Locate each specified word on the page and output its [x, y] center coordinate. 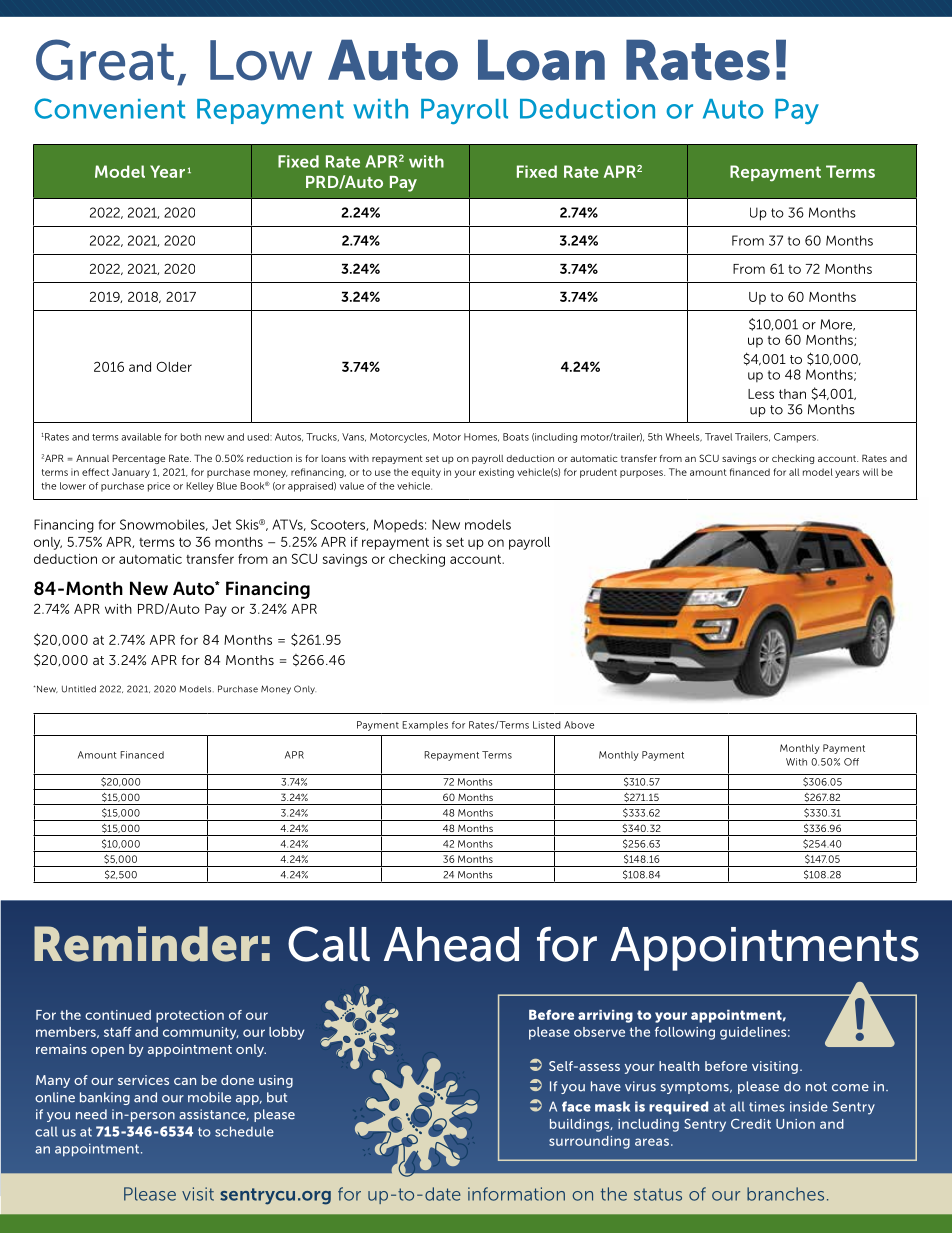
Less [761, 394]
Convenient [109, 108]
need [91, 1114]
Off [851, 762]
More [837, 325]
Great [105, 60]
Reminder [146, 944]
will [870, 472]
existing [496, 473]
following [685, 1033]
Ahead [451, 944]
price [159, 487]
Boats [516, 437]
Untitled [79, 689]
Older [174, 366]
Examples [425, 726]
